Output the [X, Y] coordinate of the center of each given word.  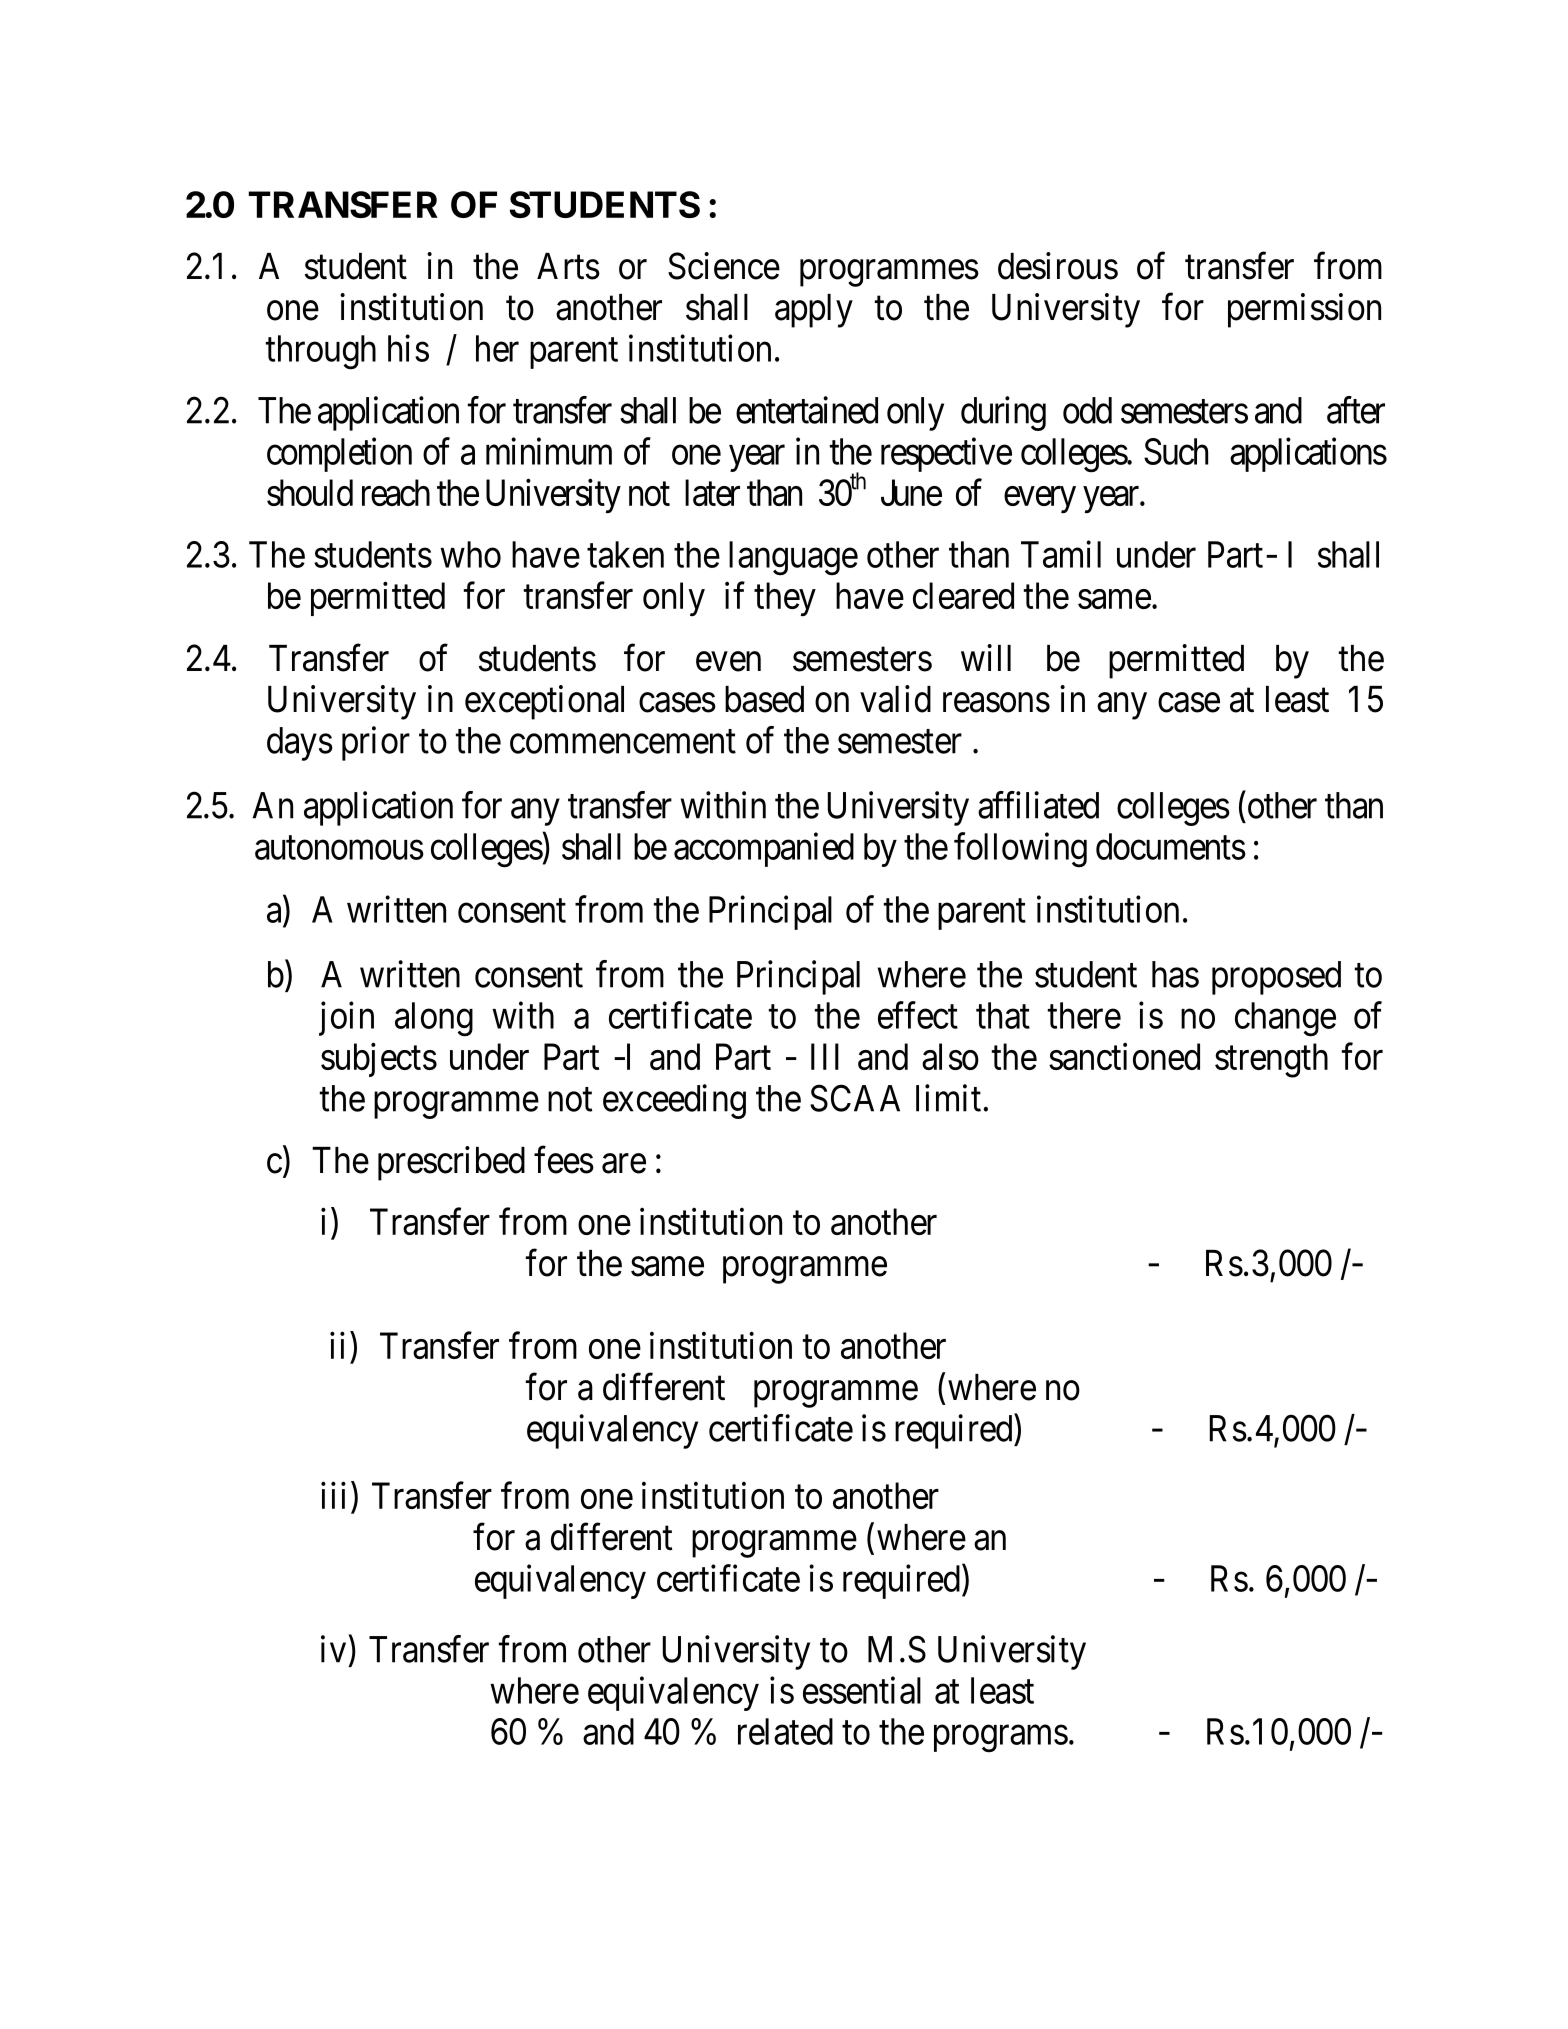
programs [1001, 1739]
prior [376, 743]
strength [1271, 1060]
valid [895, 699]
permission [1304, 310]
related [785, 1731]
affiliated [1038, 805]
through [321, 352]
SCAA [855, 1098]
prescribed [451, 1163]
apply [814, 311]
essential [862, 1690]
